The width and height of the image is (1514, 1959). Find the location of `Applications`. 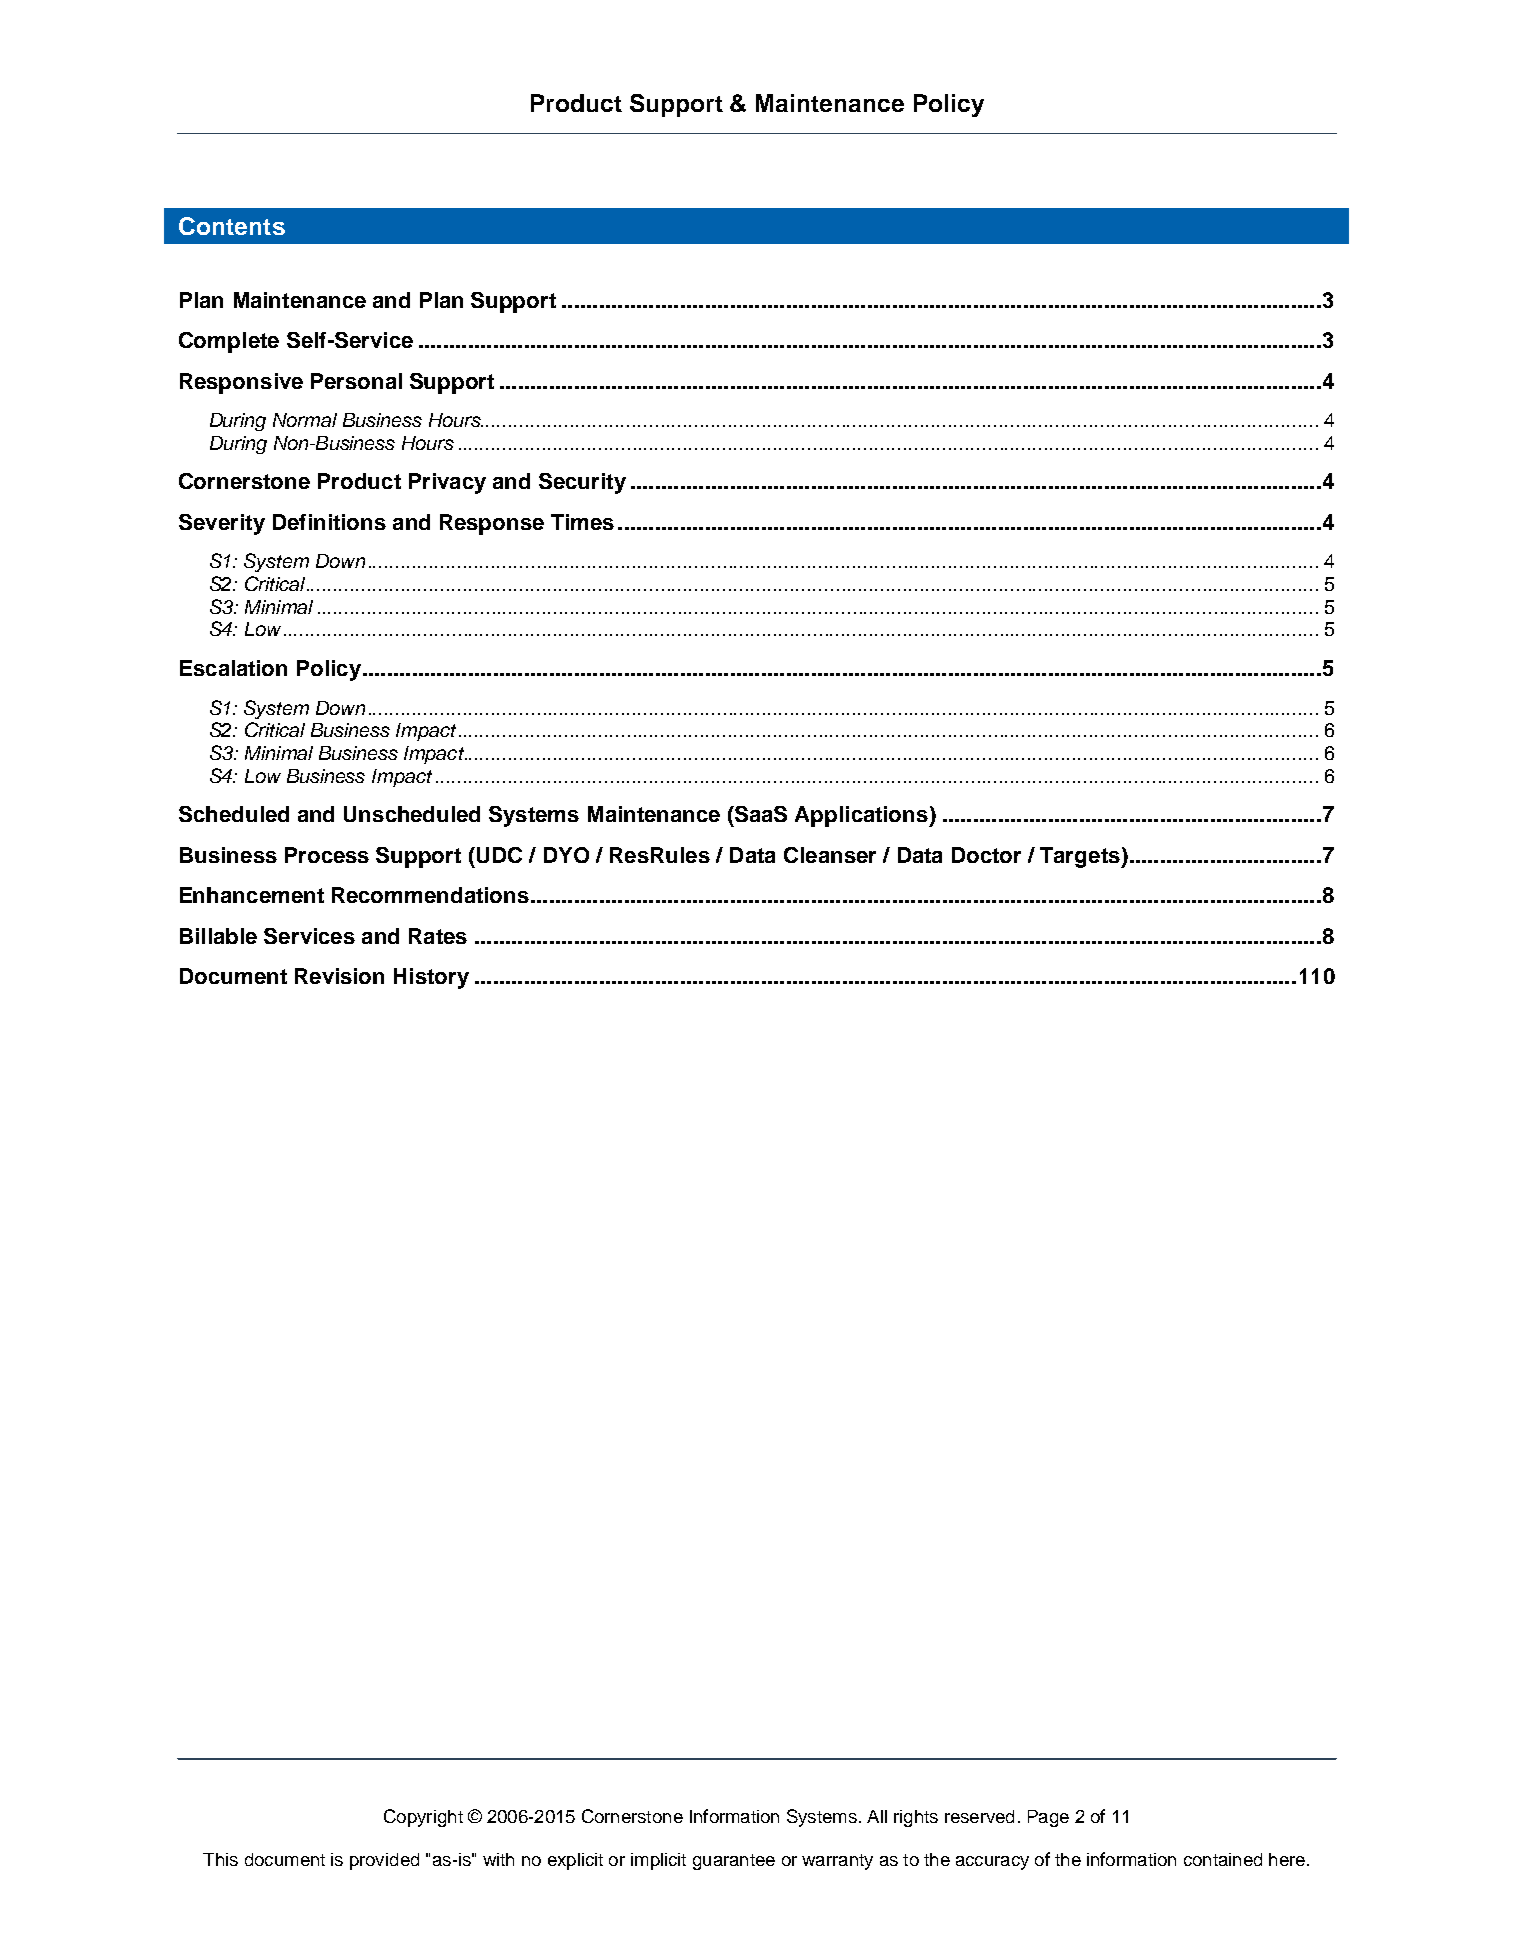

Applications is located at coordinates (862, 816).
